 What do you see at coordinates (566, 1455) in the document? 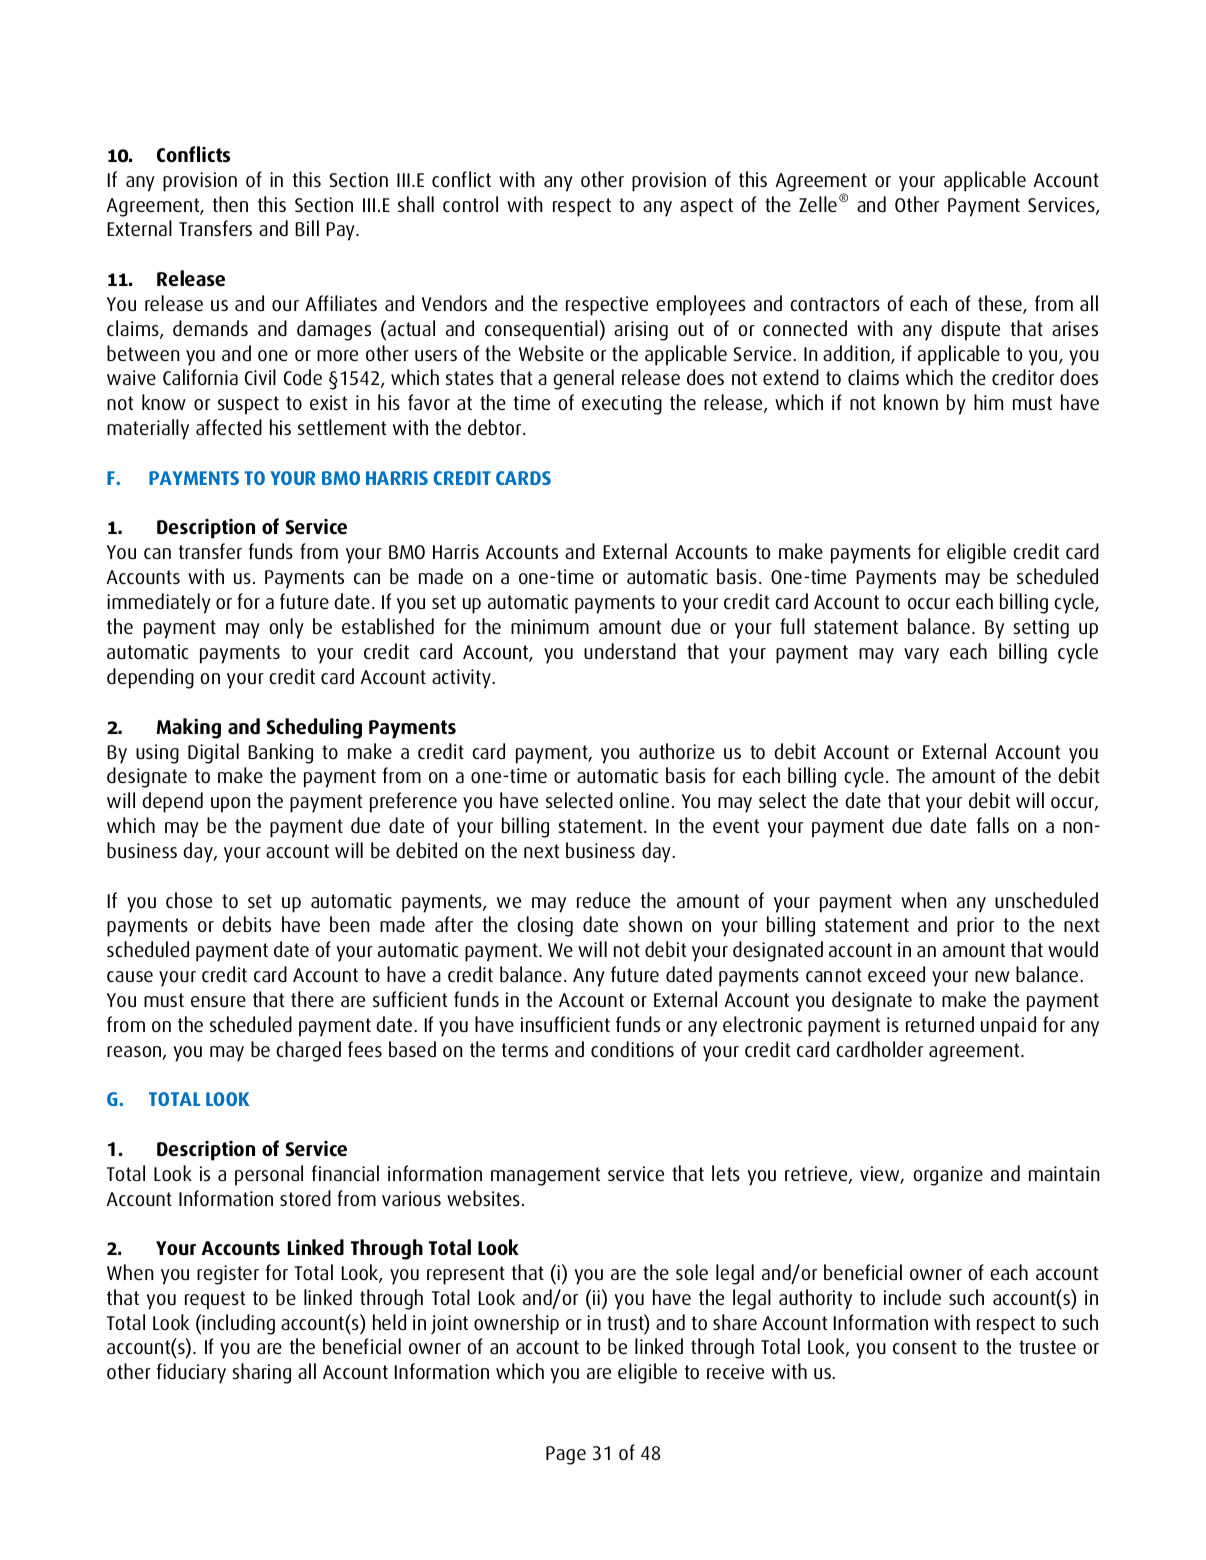
I see `Page` at bounding box center [566, 1455].
